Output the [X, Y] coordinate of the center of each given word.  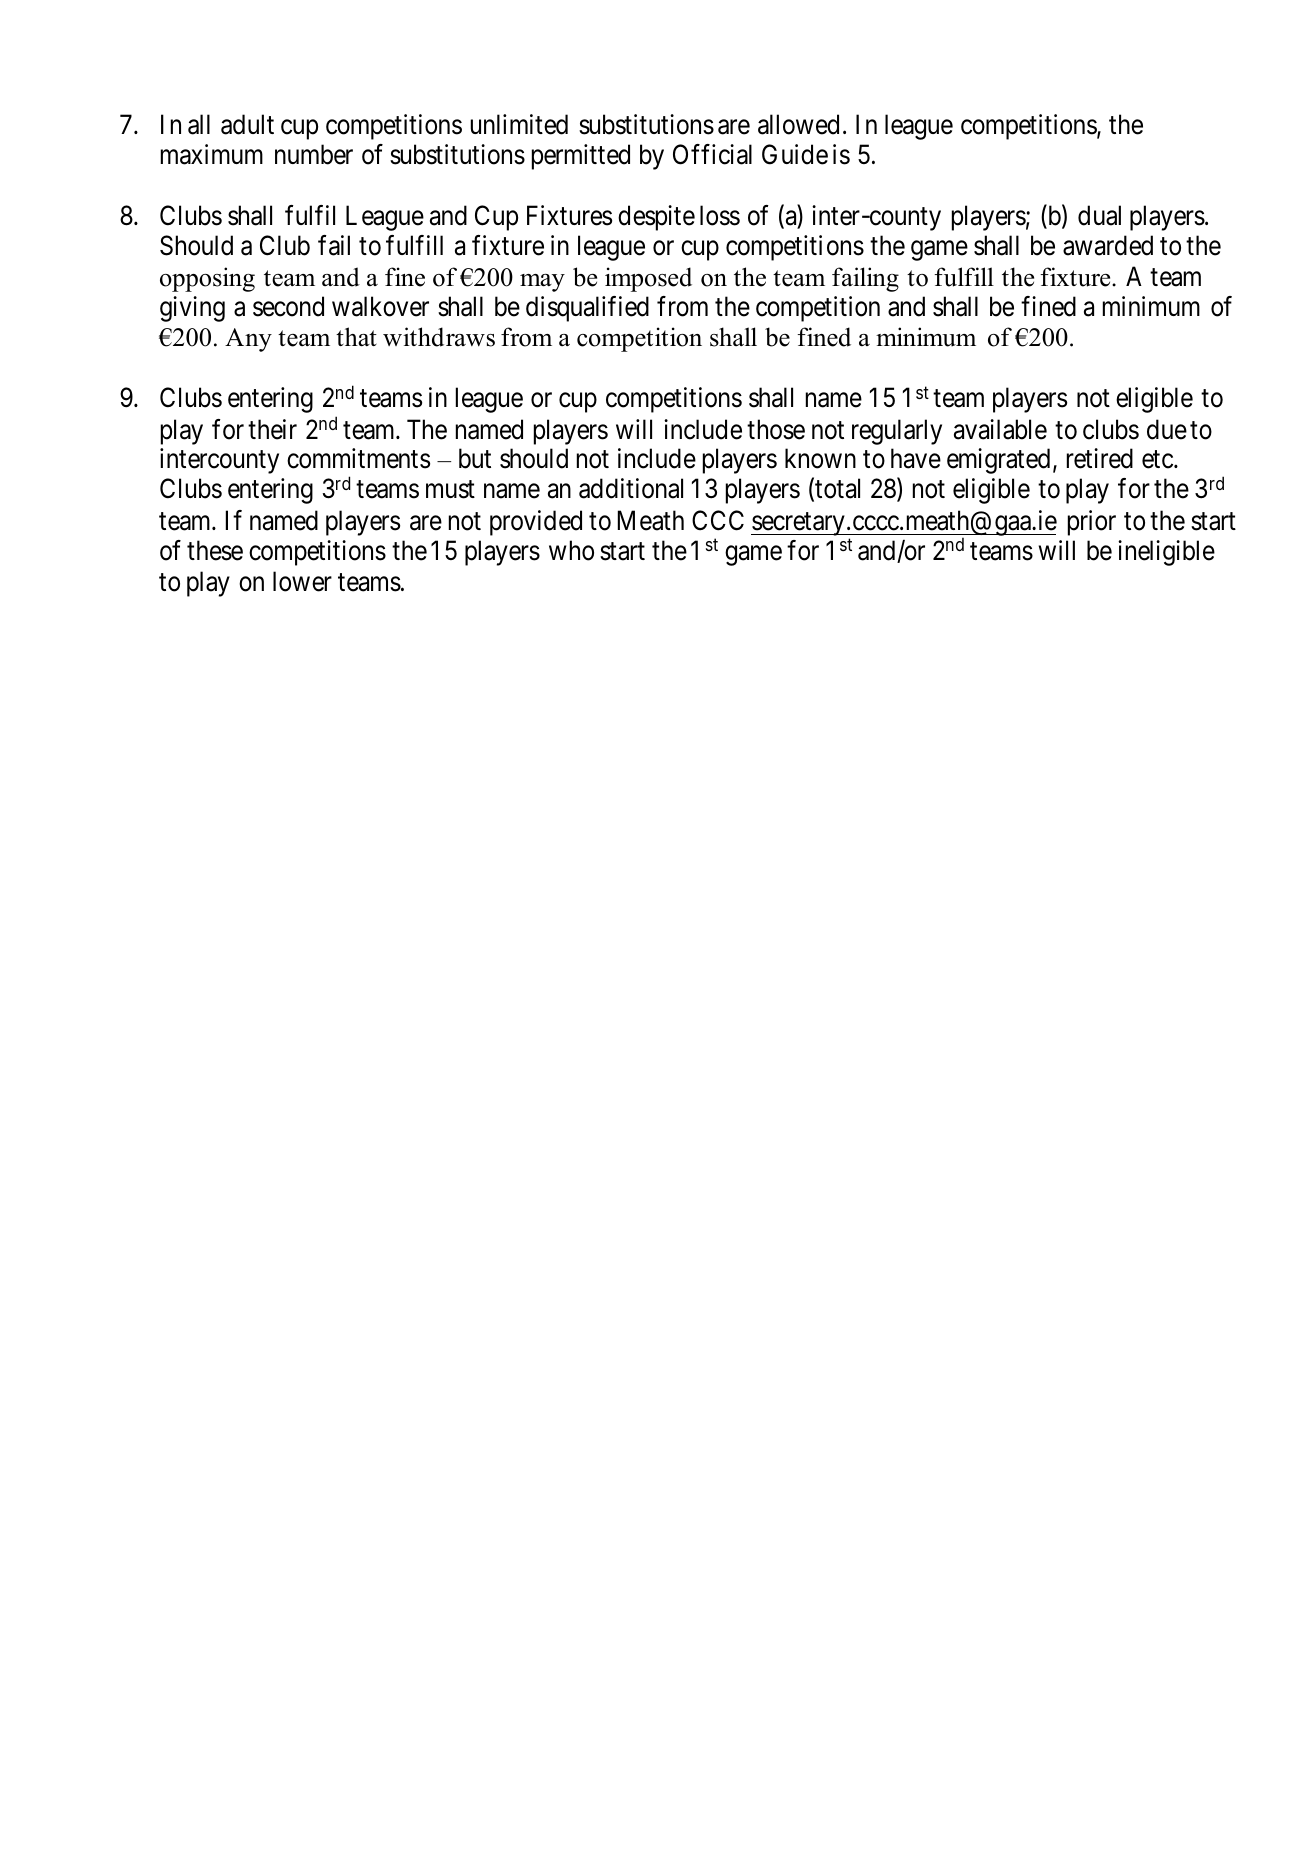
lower [302, 581]
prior [1092, 523]
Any [248, 340]
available [1000, 429]
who [571, 550]
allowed [798, 124]
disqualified [587, 309]
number [314, 154]
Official [712, 154]
